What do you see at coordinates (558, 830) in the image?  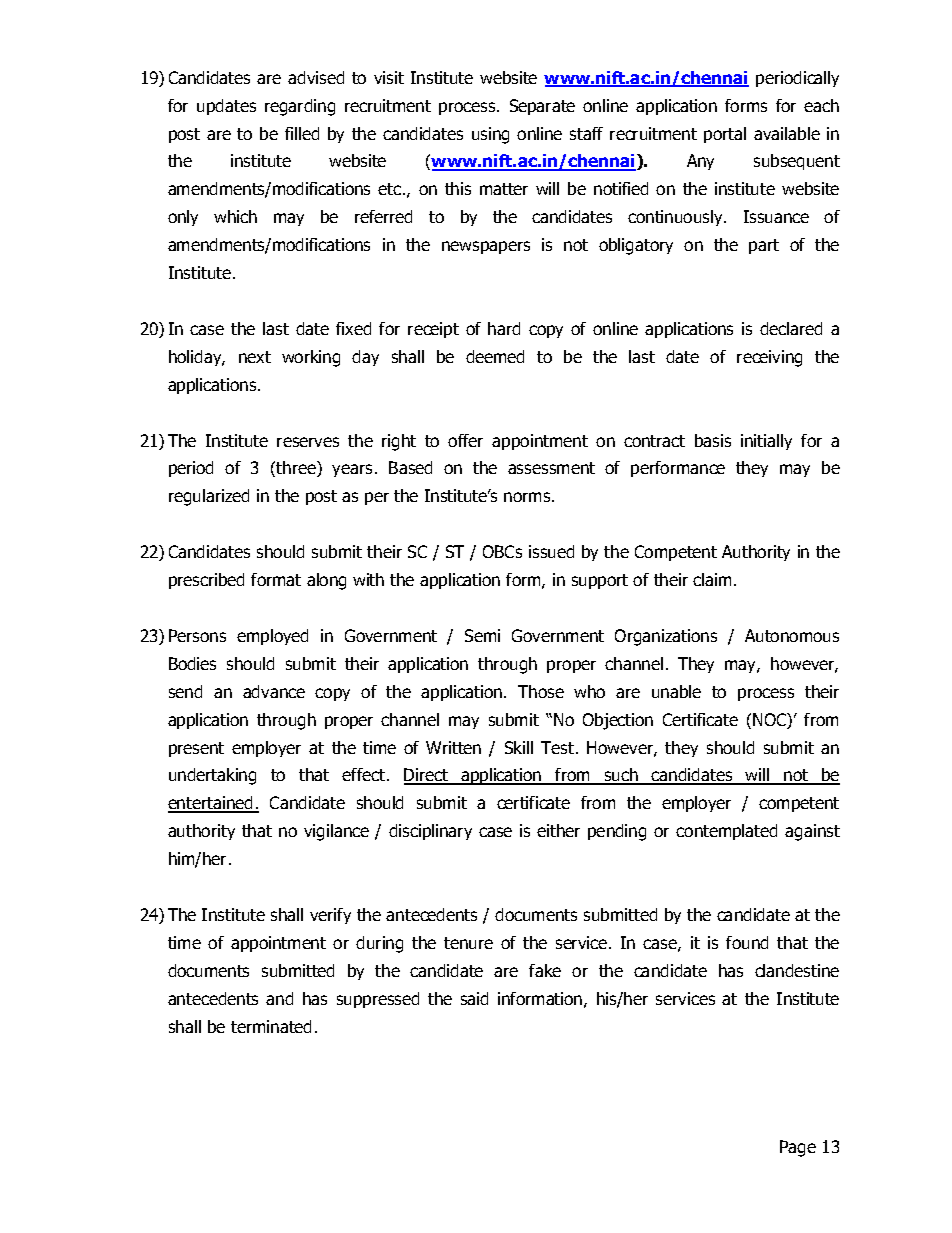 I see `either` at bounding box center [558, 830].
